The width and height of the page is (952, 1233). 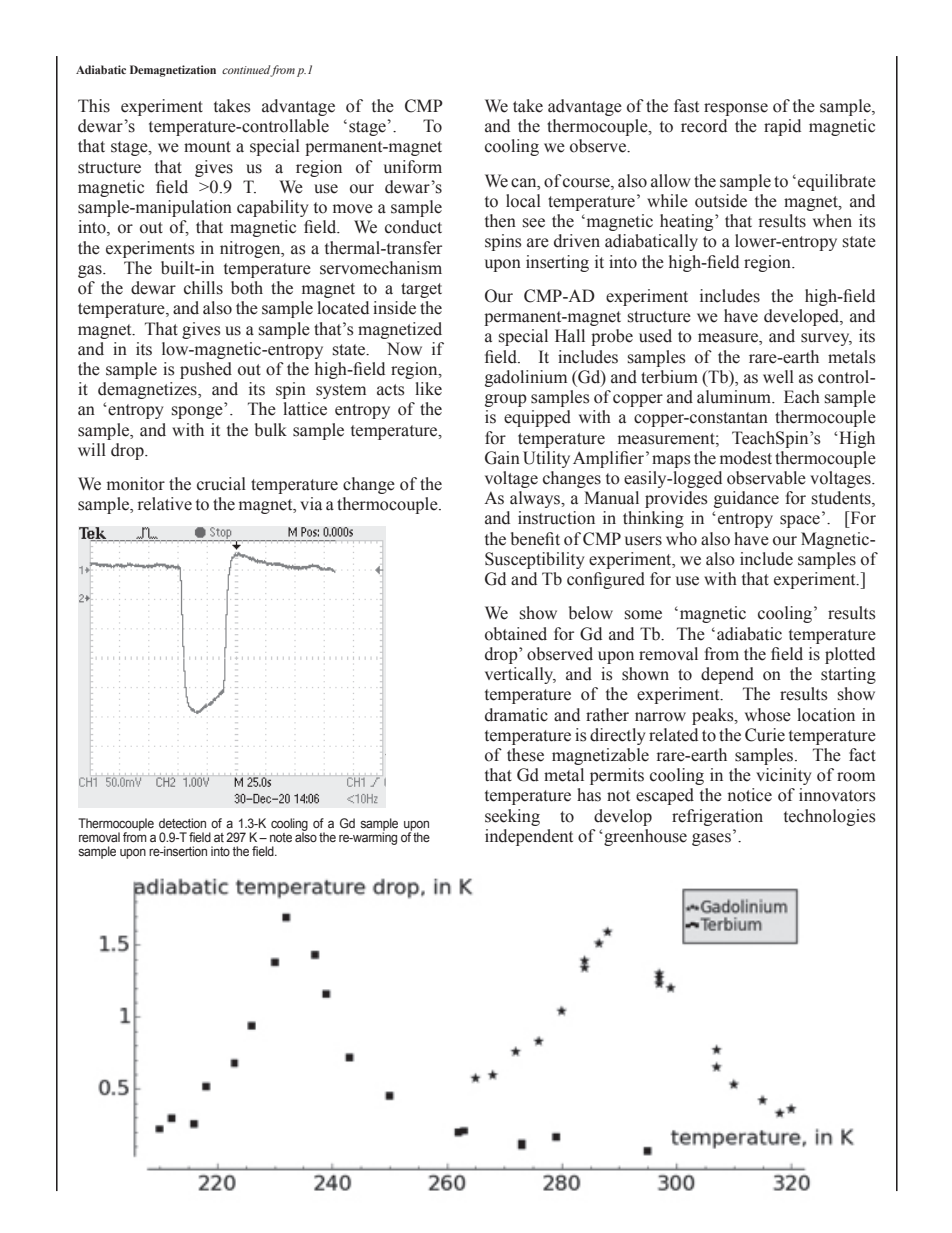 I want to click on observable, so click(x=766, y=478).
